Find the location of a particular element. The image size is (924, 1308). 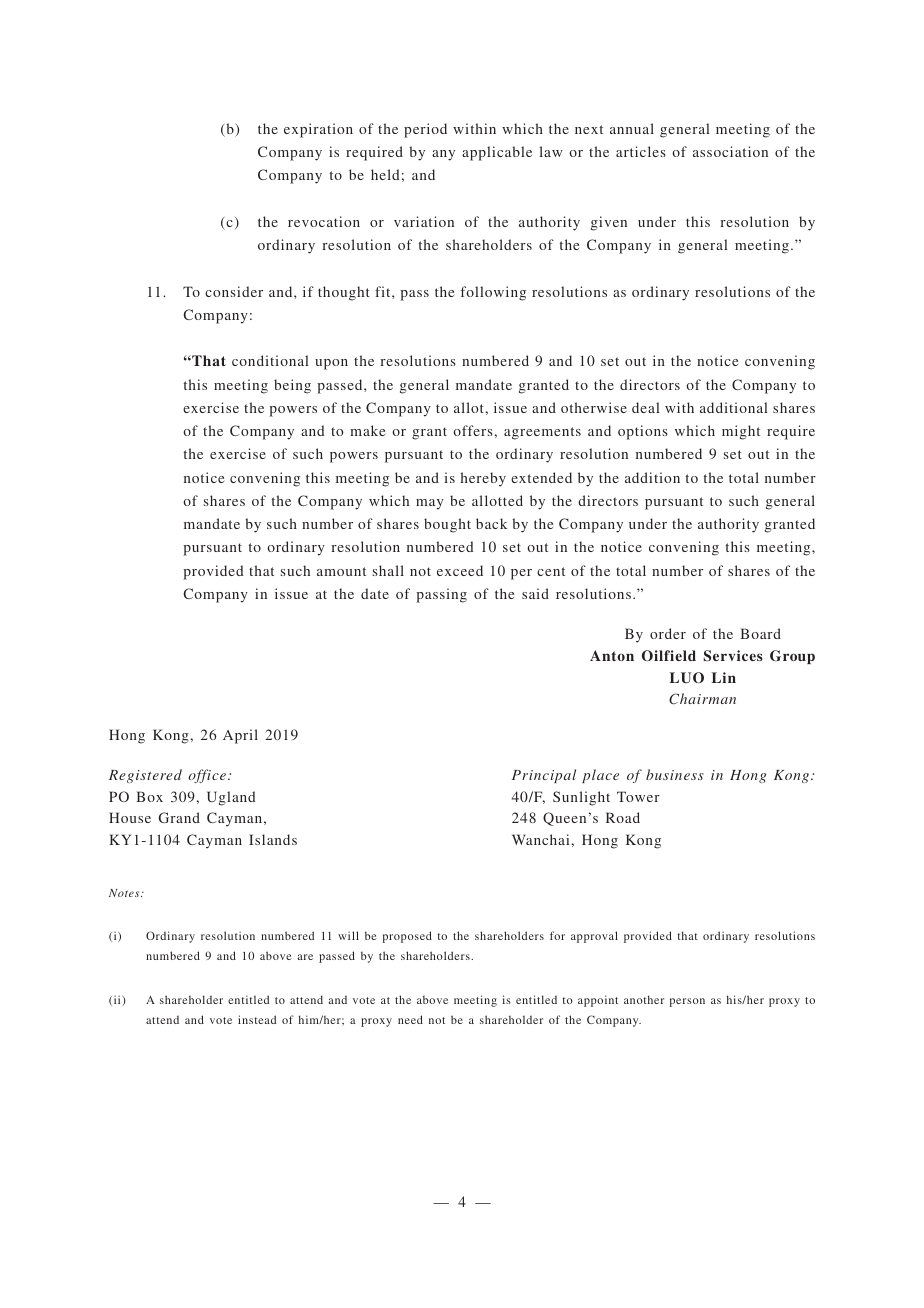

need is located at coordinates (410, 1019).
